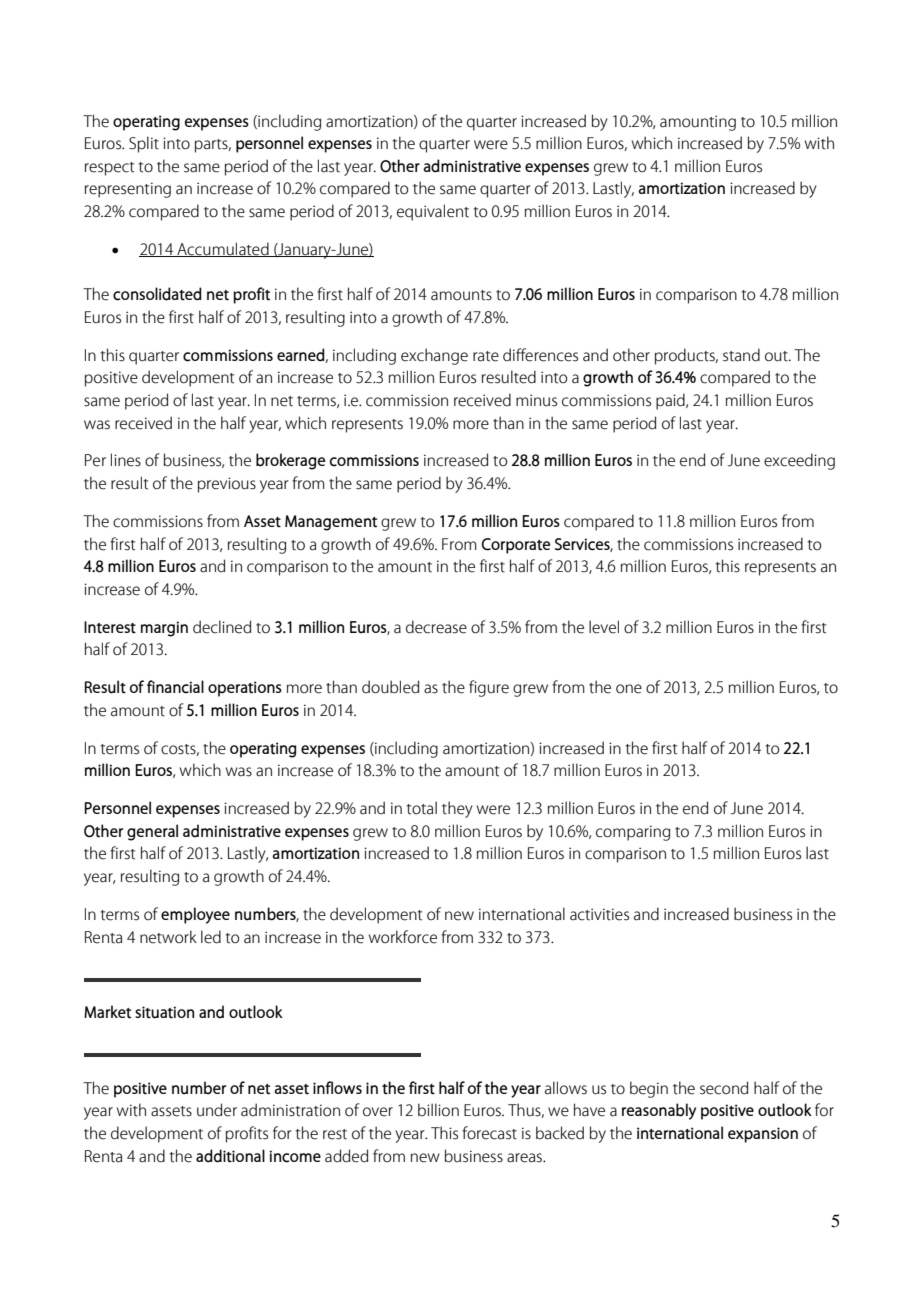 The image size is (924, 1308). What do you see at coordinates (144, 144) in the screenshot?
I see `Split` at bounding box center [144, 144].
